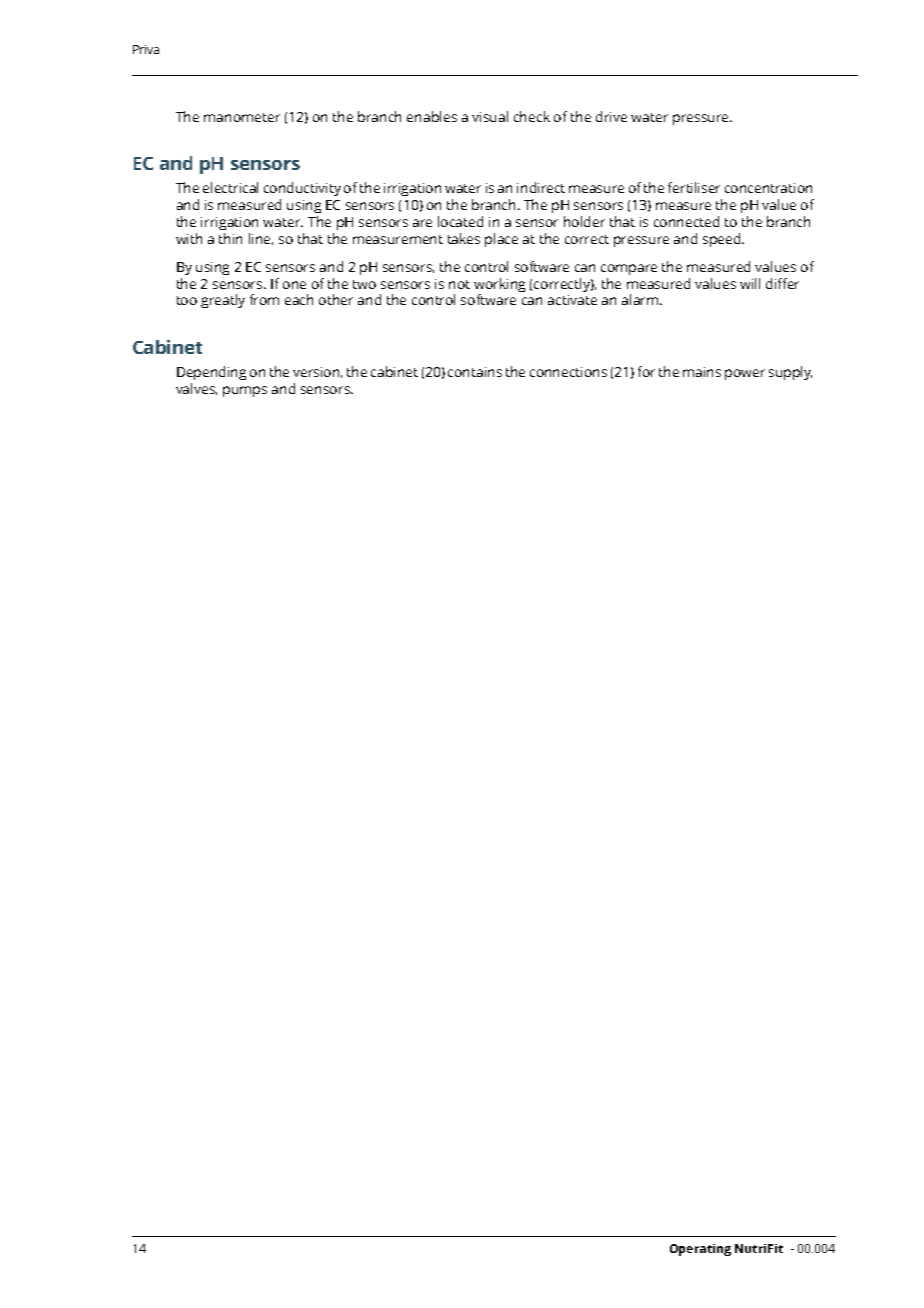 This screenshot has width=924, height=1308. Describe the element at coordinates (694, 187) in the screenshot. I see `fertiliser` at that location.
